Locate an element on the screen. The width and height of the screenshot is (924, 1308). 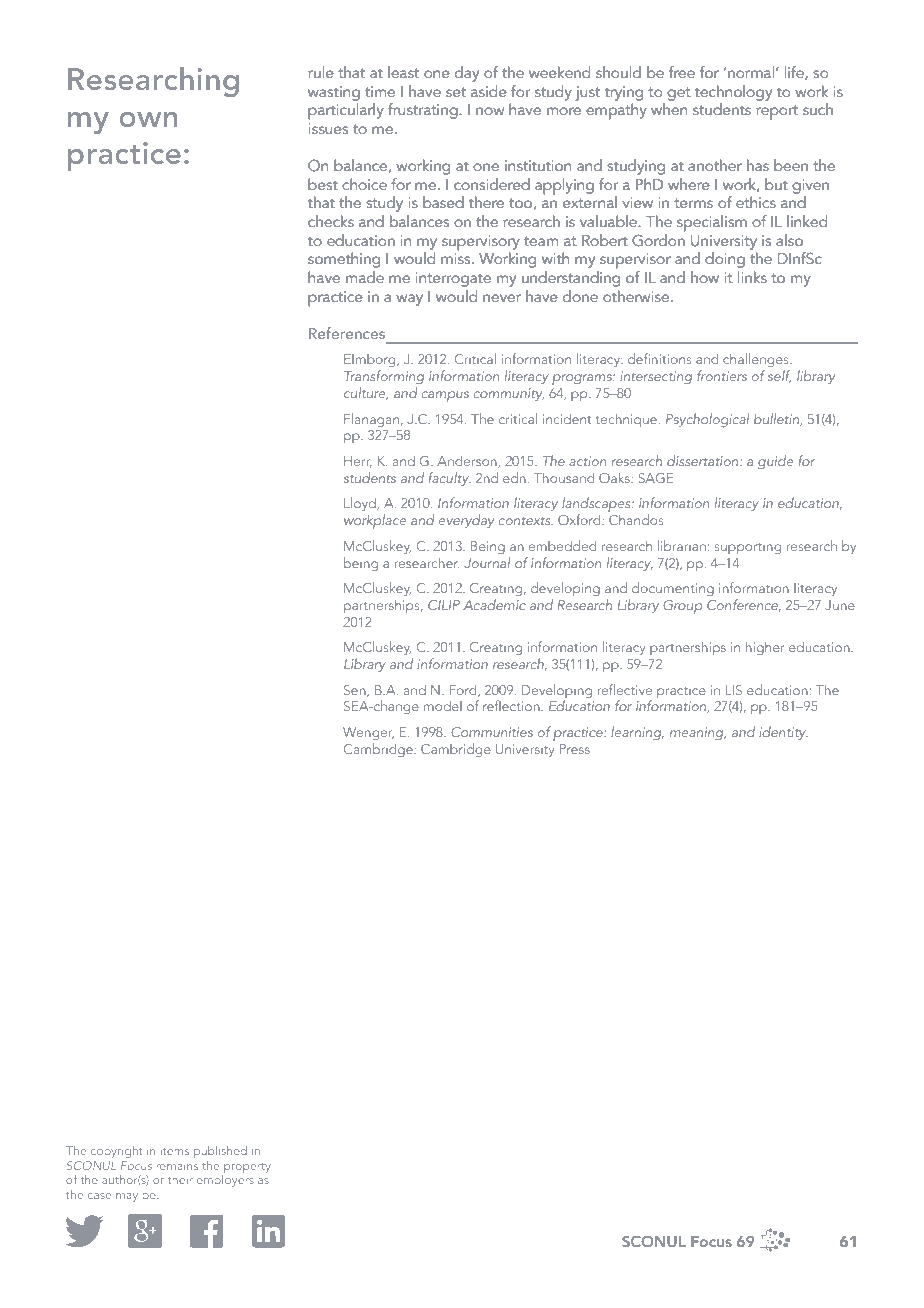
technology is located at coordinates (733, 93).
